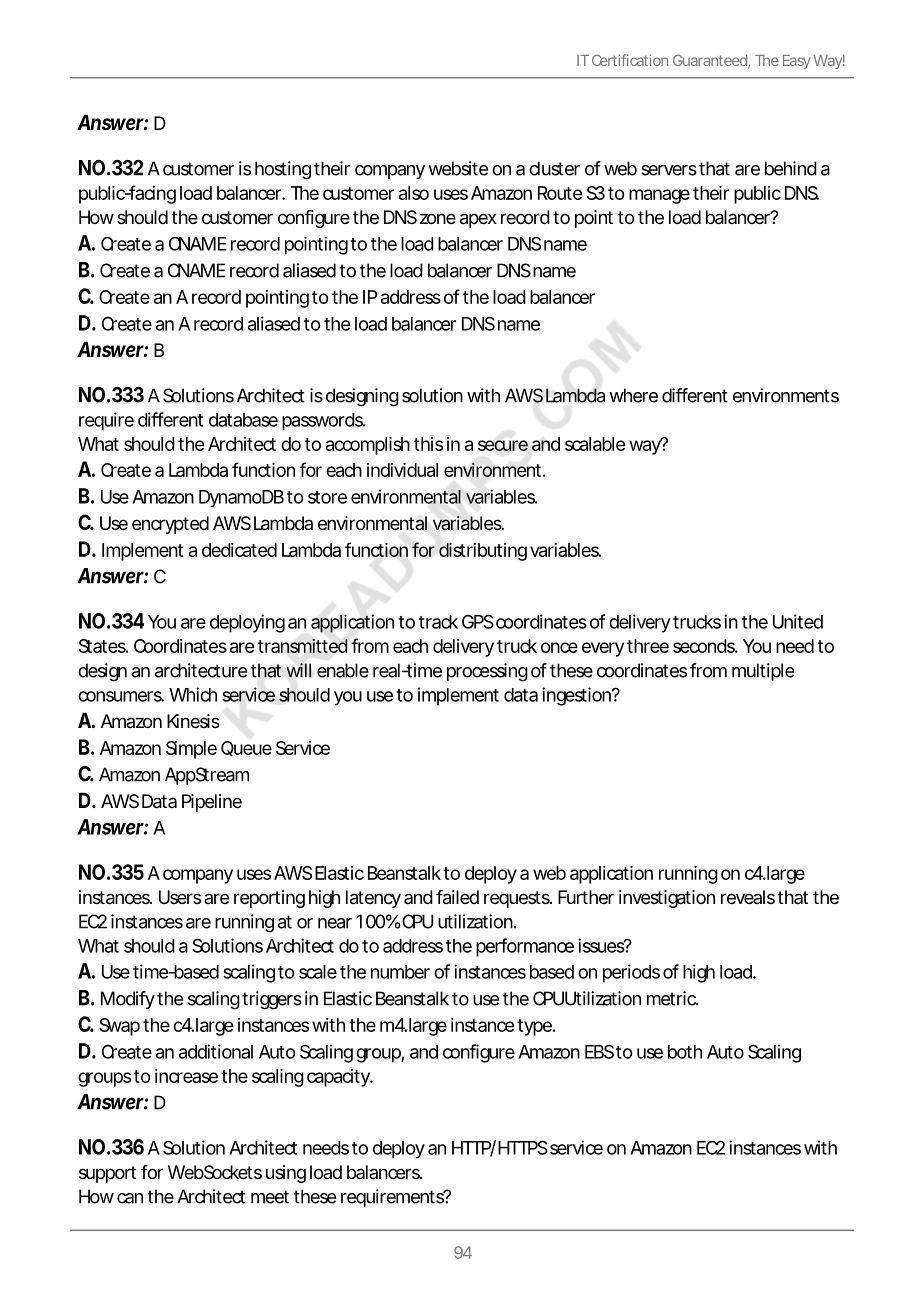 This screenshot has height=1308, width=924. Describe the element at coordinates (685, 1052) in the screenshot. I see `both` at that location.
